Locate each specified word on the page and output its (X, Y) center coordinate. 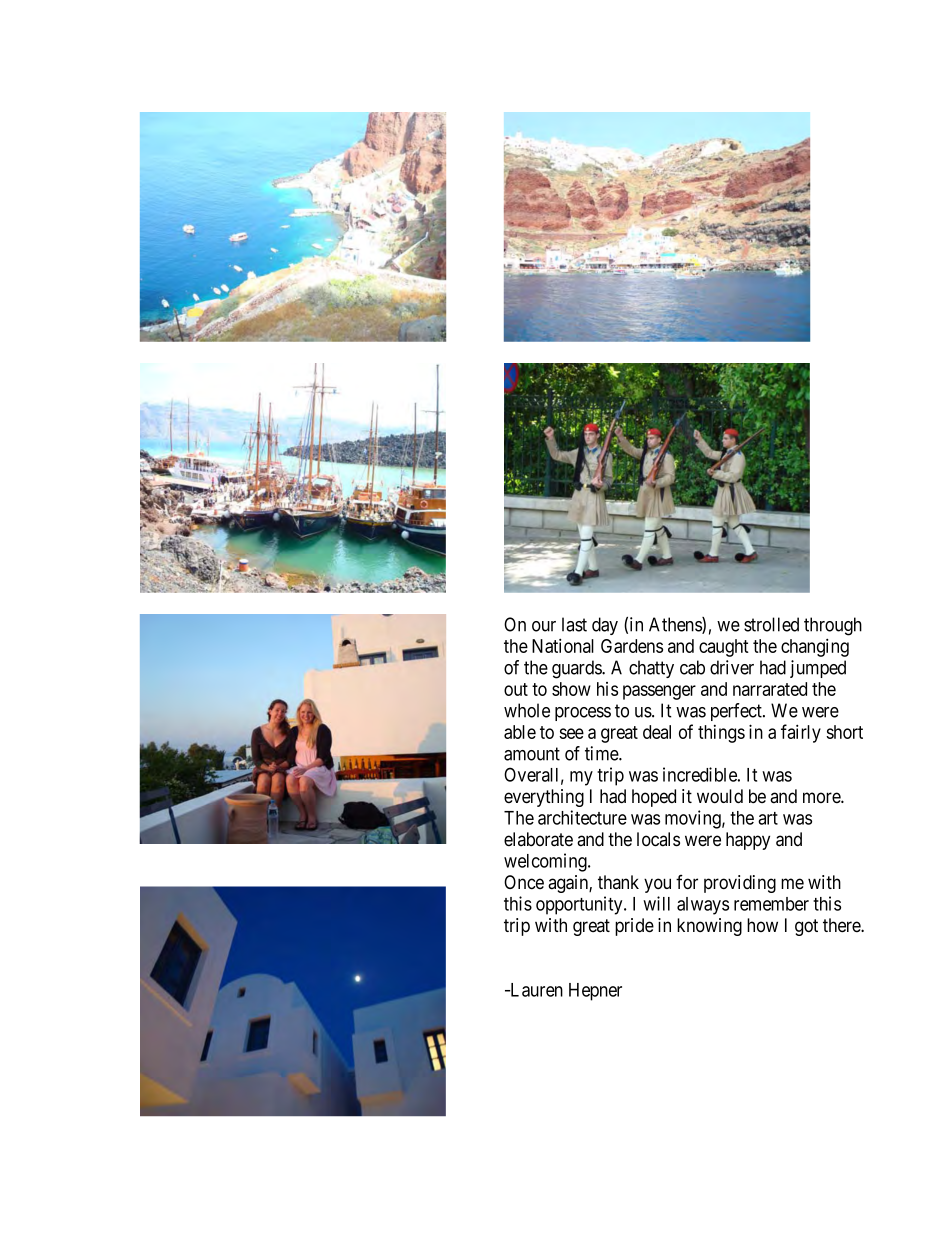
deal (657, 732)
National (563, 645)
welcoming (546, 862)
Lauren (535, 990)
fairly (801, 733)
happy (748, 841)
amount (532, 754)
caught (724, 648)
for (687, 882)
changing (815, 647)
